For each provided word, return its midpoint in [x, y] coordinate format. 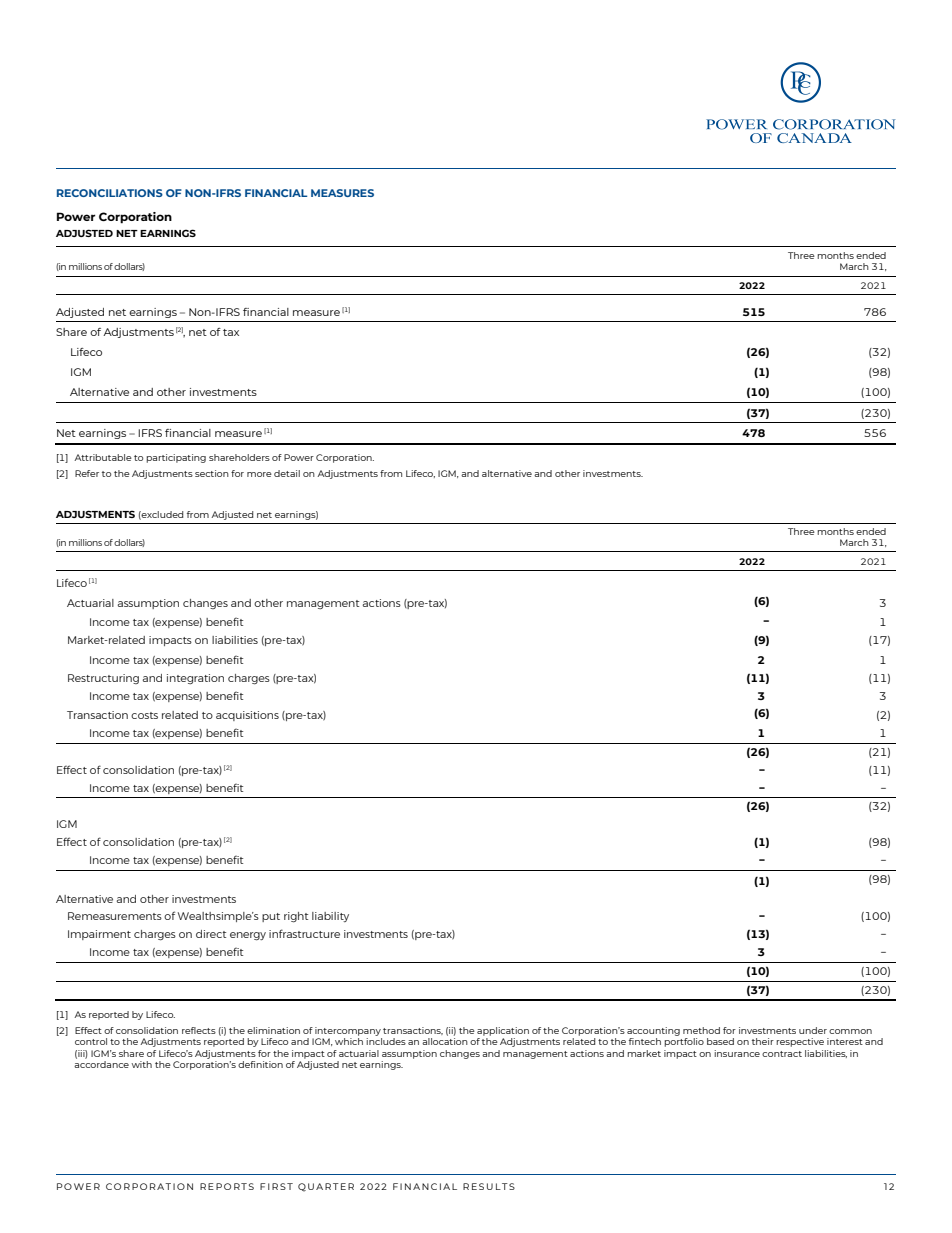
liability [330, 917]
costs [144, 715]
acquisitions [247, 716]
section [212, 473]
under [813, 1030]
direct [211, 934]
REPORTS [227, 1186]
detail [287, 473]
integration [195, 679]
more [259, 474]
